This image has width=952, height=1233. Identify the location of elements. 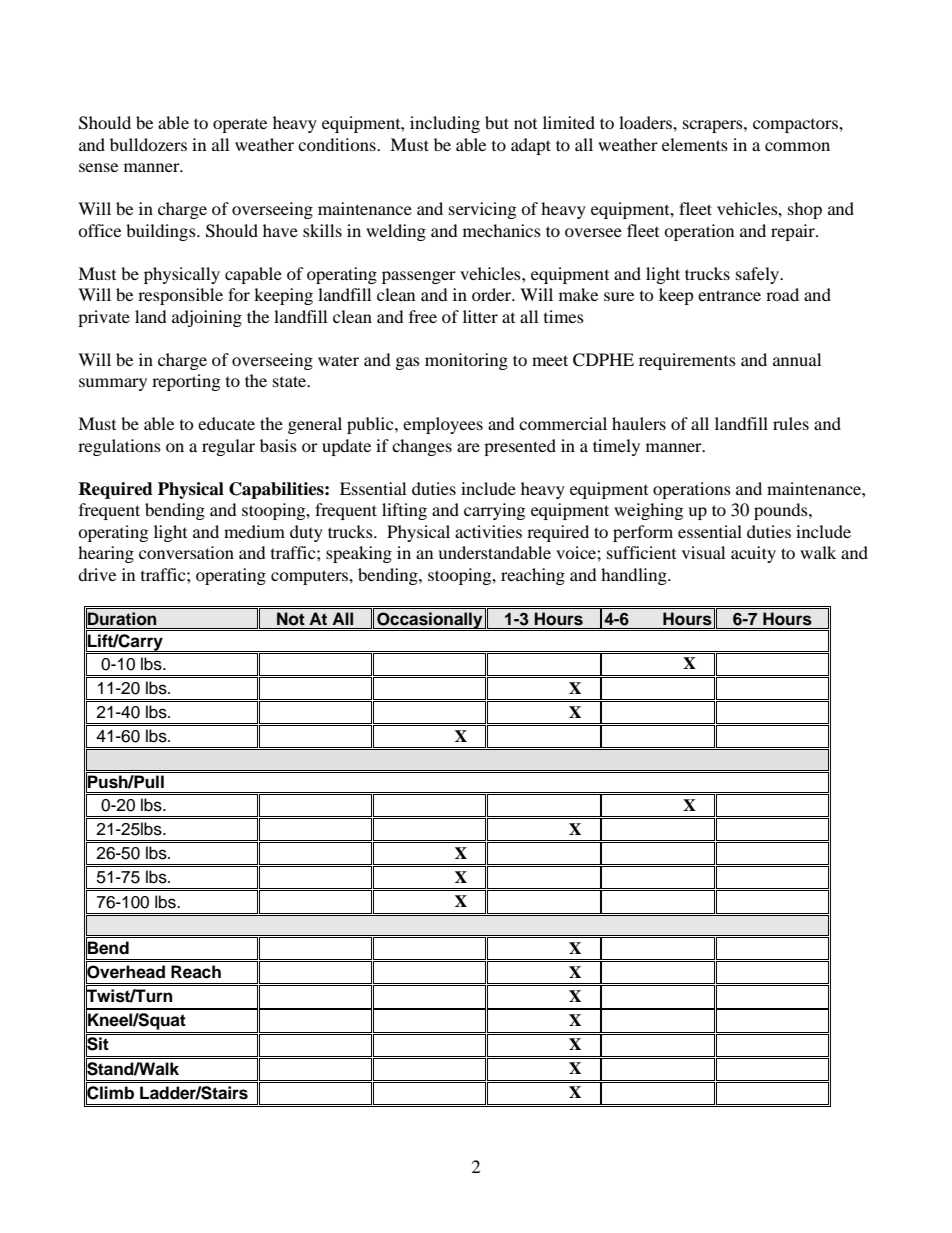
(695, 144).
